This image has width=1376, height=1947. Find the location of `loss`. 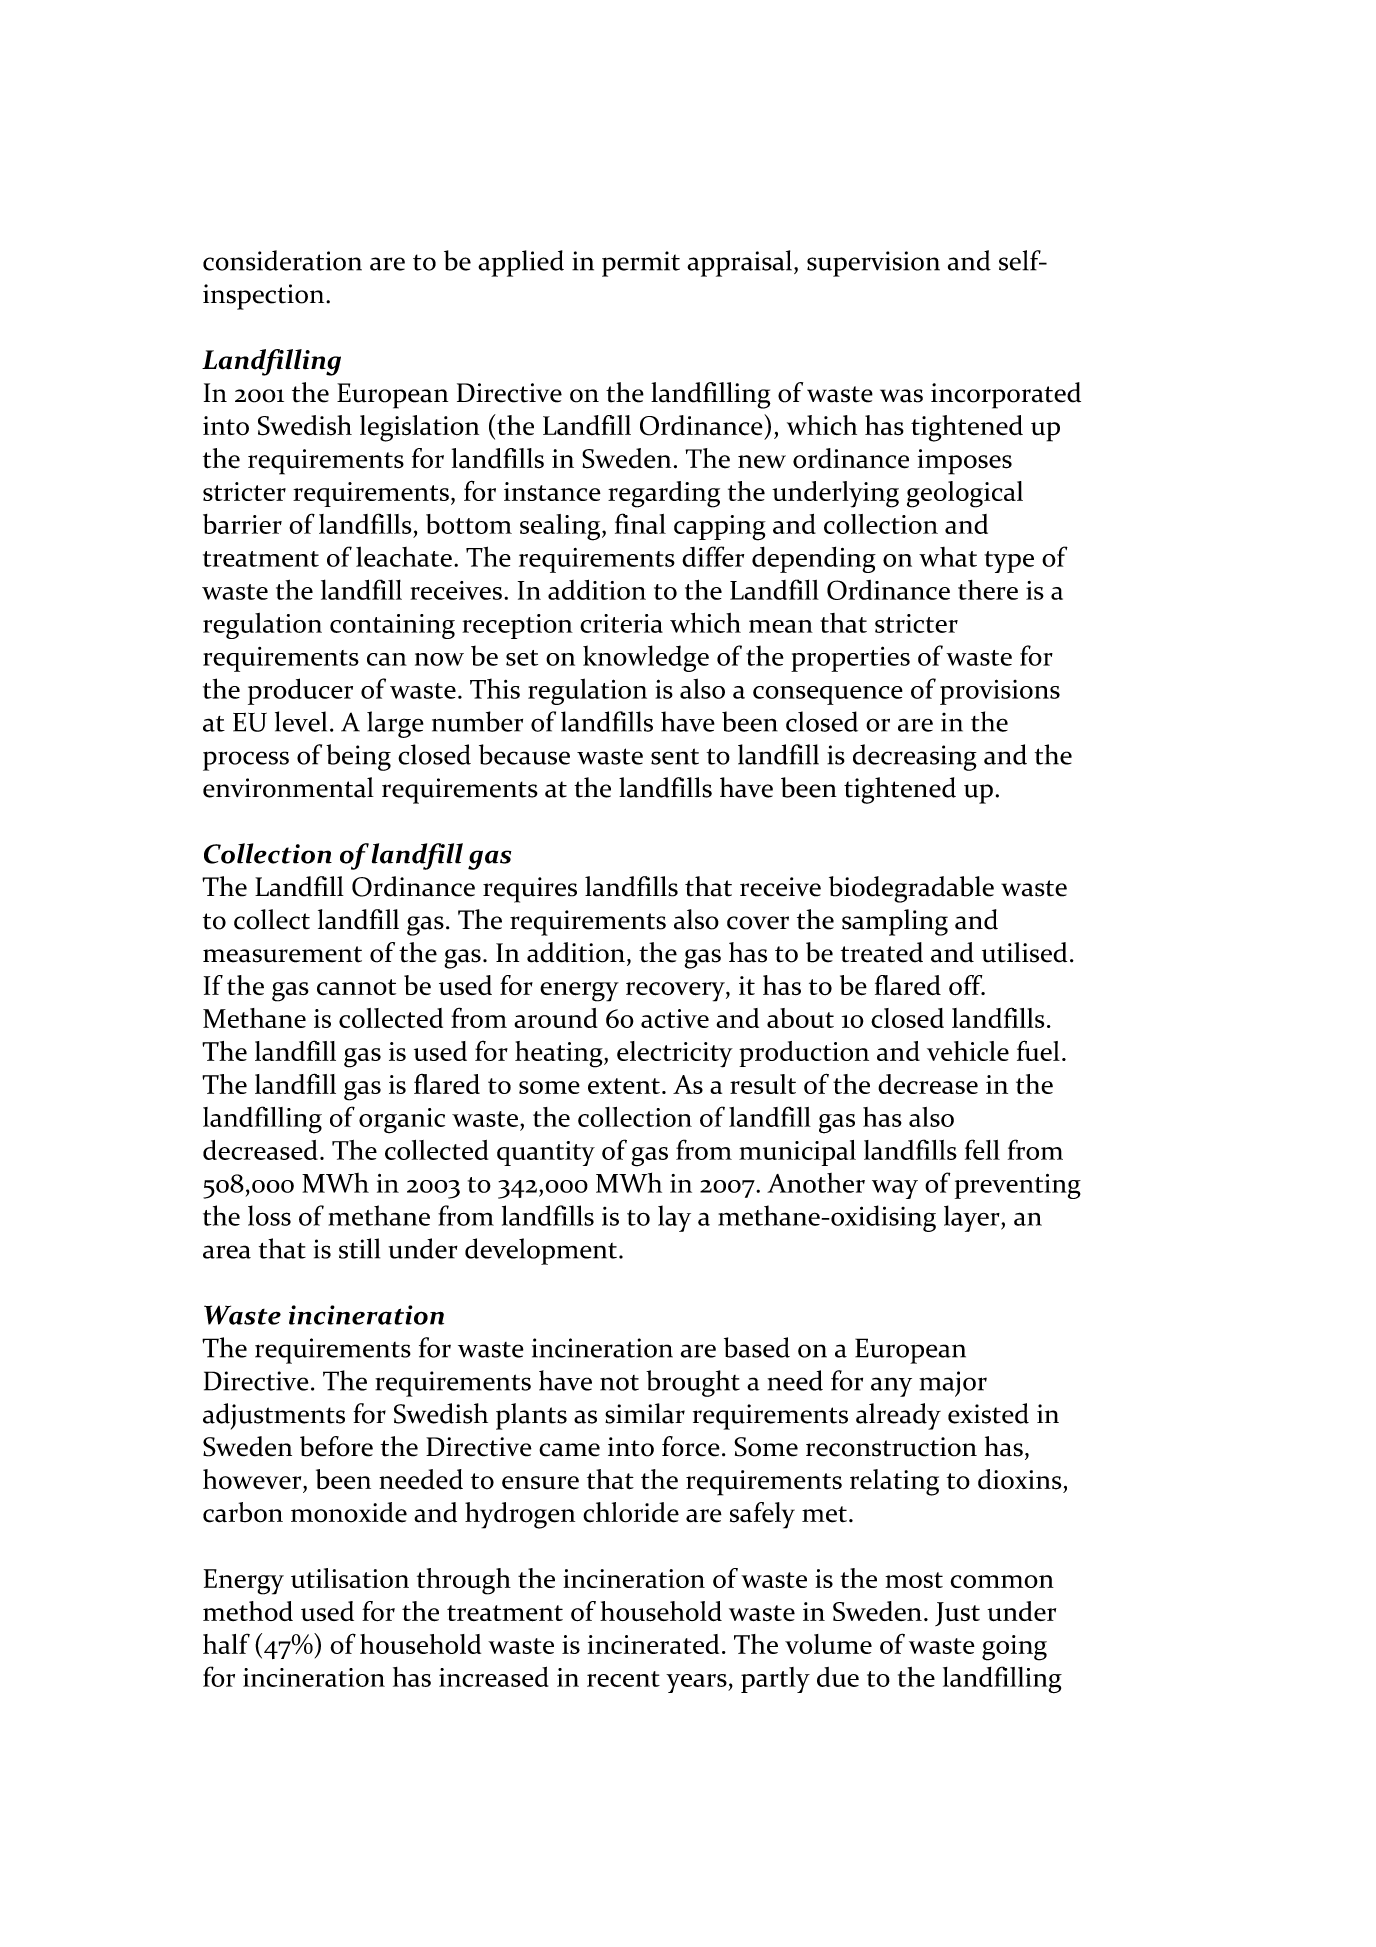

loss is located at coordinates (269, 1215).
